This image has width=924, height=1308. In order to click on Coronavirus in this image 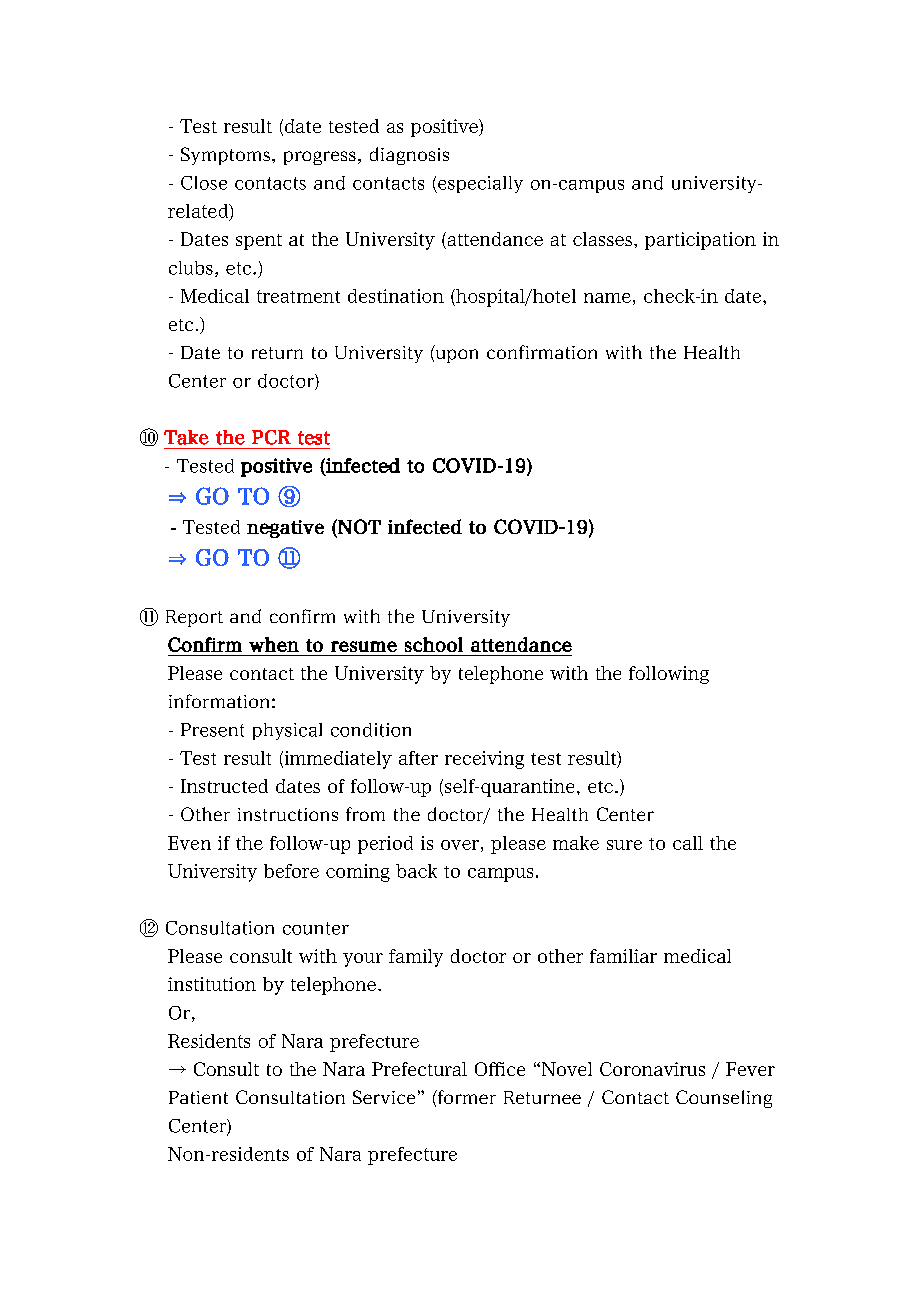, I will do `click(652, 1069)`.
